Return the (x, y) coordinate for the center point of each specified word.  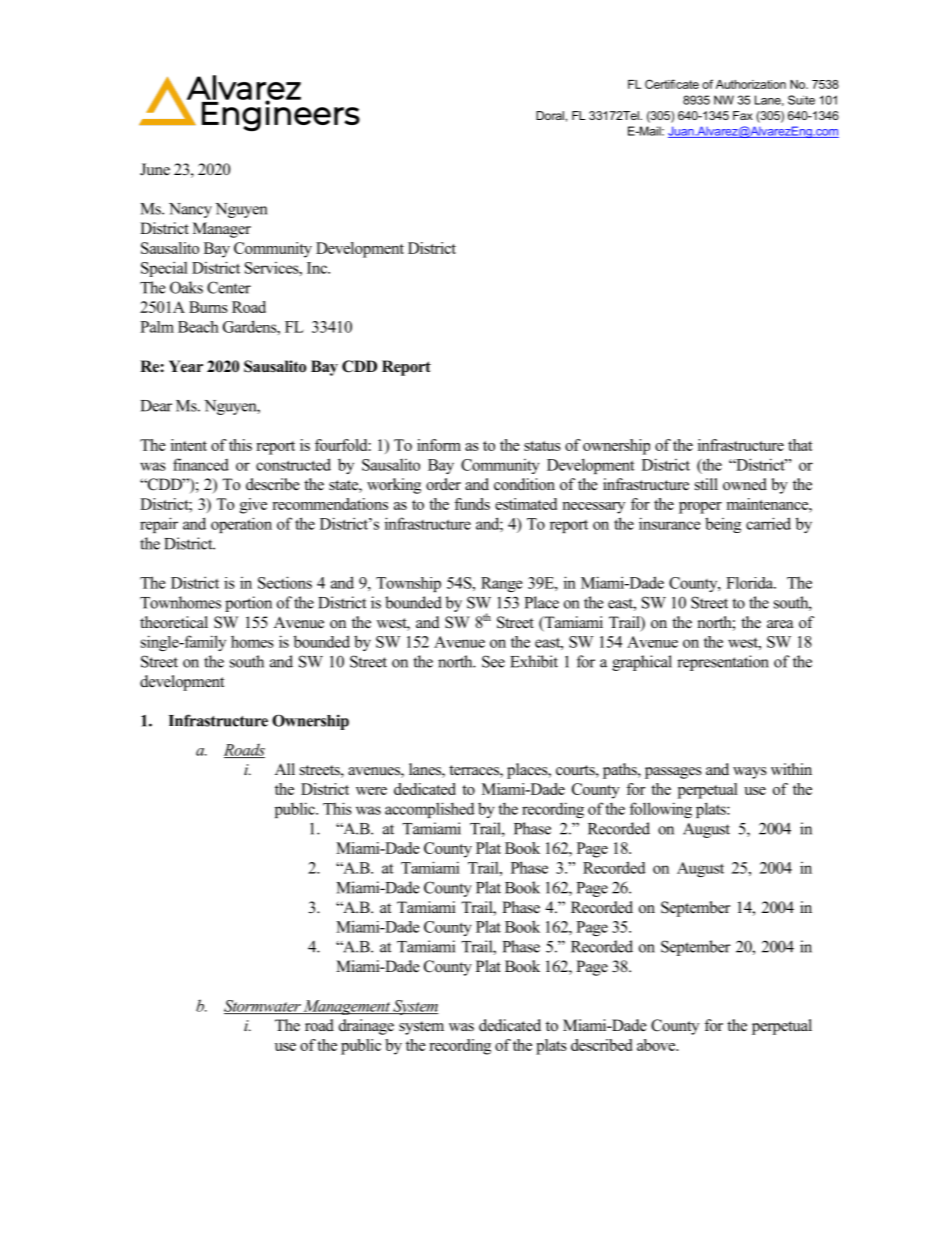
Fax (743, 115)
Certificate (672, 84)
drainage (366, 1027)
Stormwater (263, 1007)
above (657, 1045)
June (155, 169)
